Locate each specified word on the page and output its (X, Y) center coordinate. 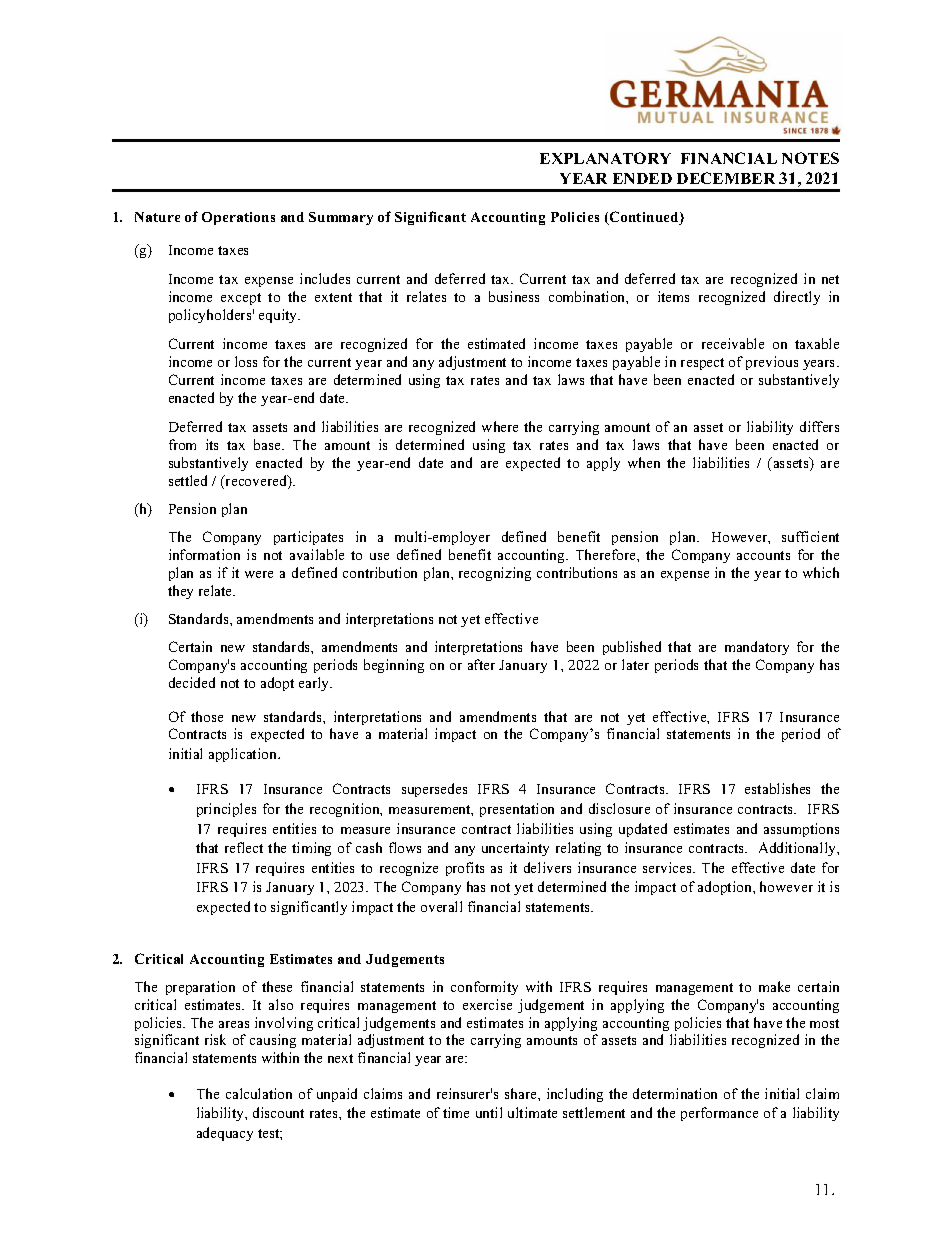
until (489, 1112)
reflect (244, 847)
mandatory (757, 648)
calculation (259, 1093)
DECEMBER (726, 178)
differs (819, 426)
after (481, 664)
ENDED (642, 178)
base (268, 444)
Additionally (798, 849)
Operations (238, 218)
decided (192, 682)
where (500, 426)
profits (465, 869)
